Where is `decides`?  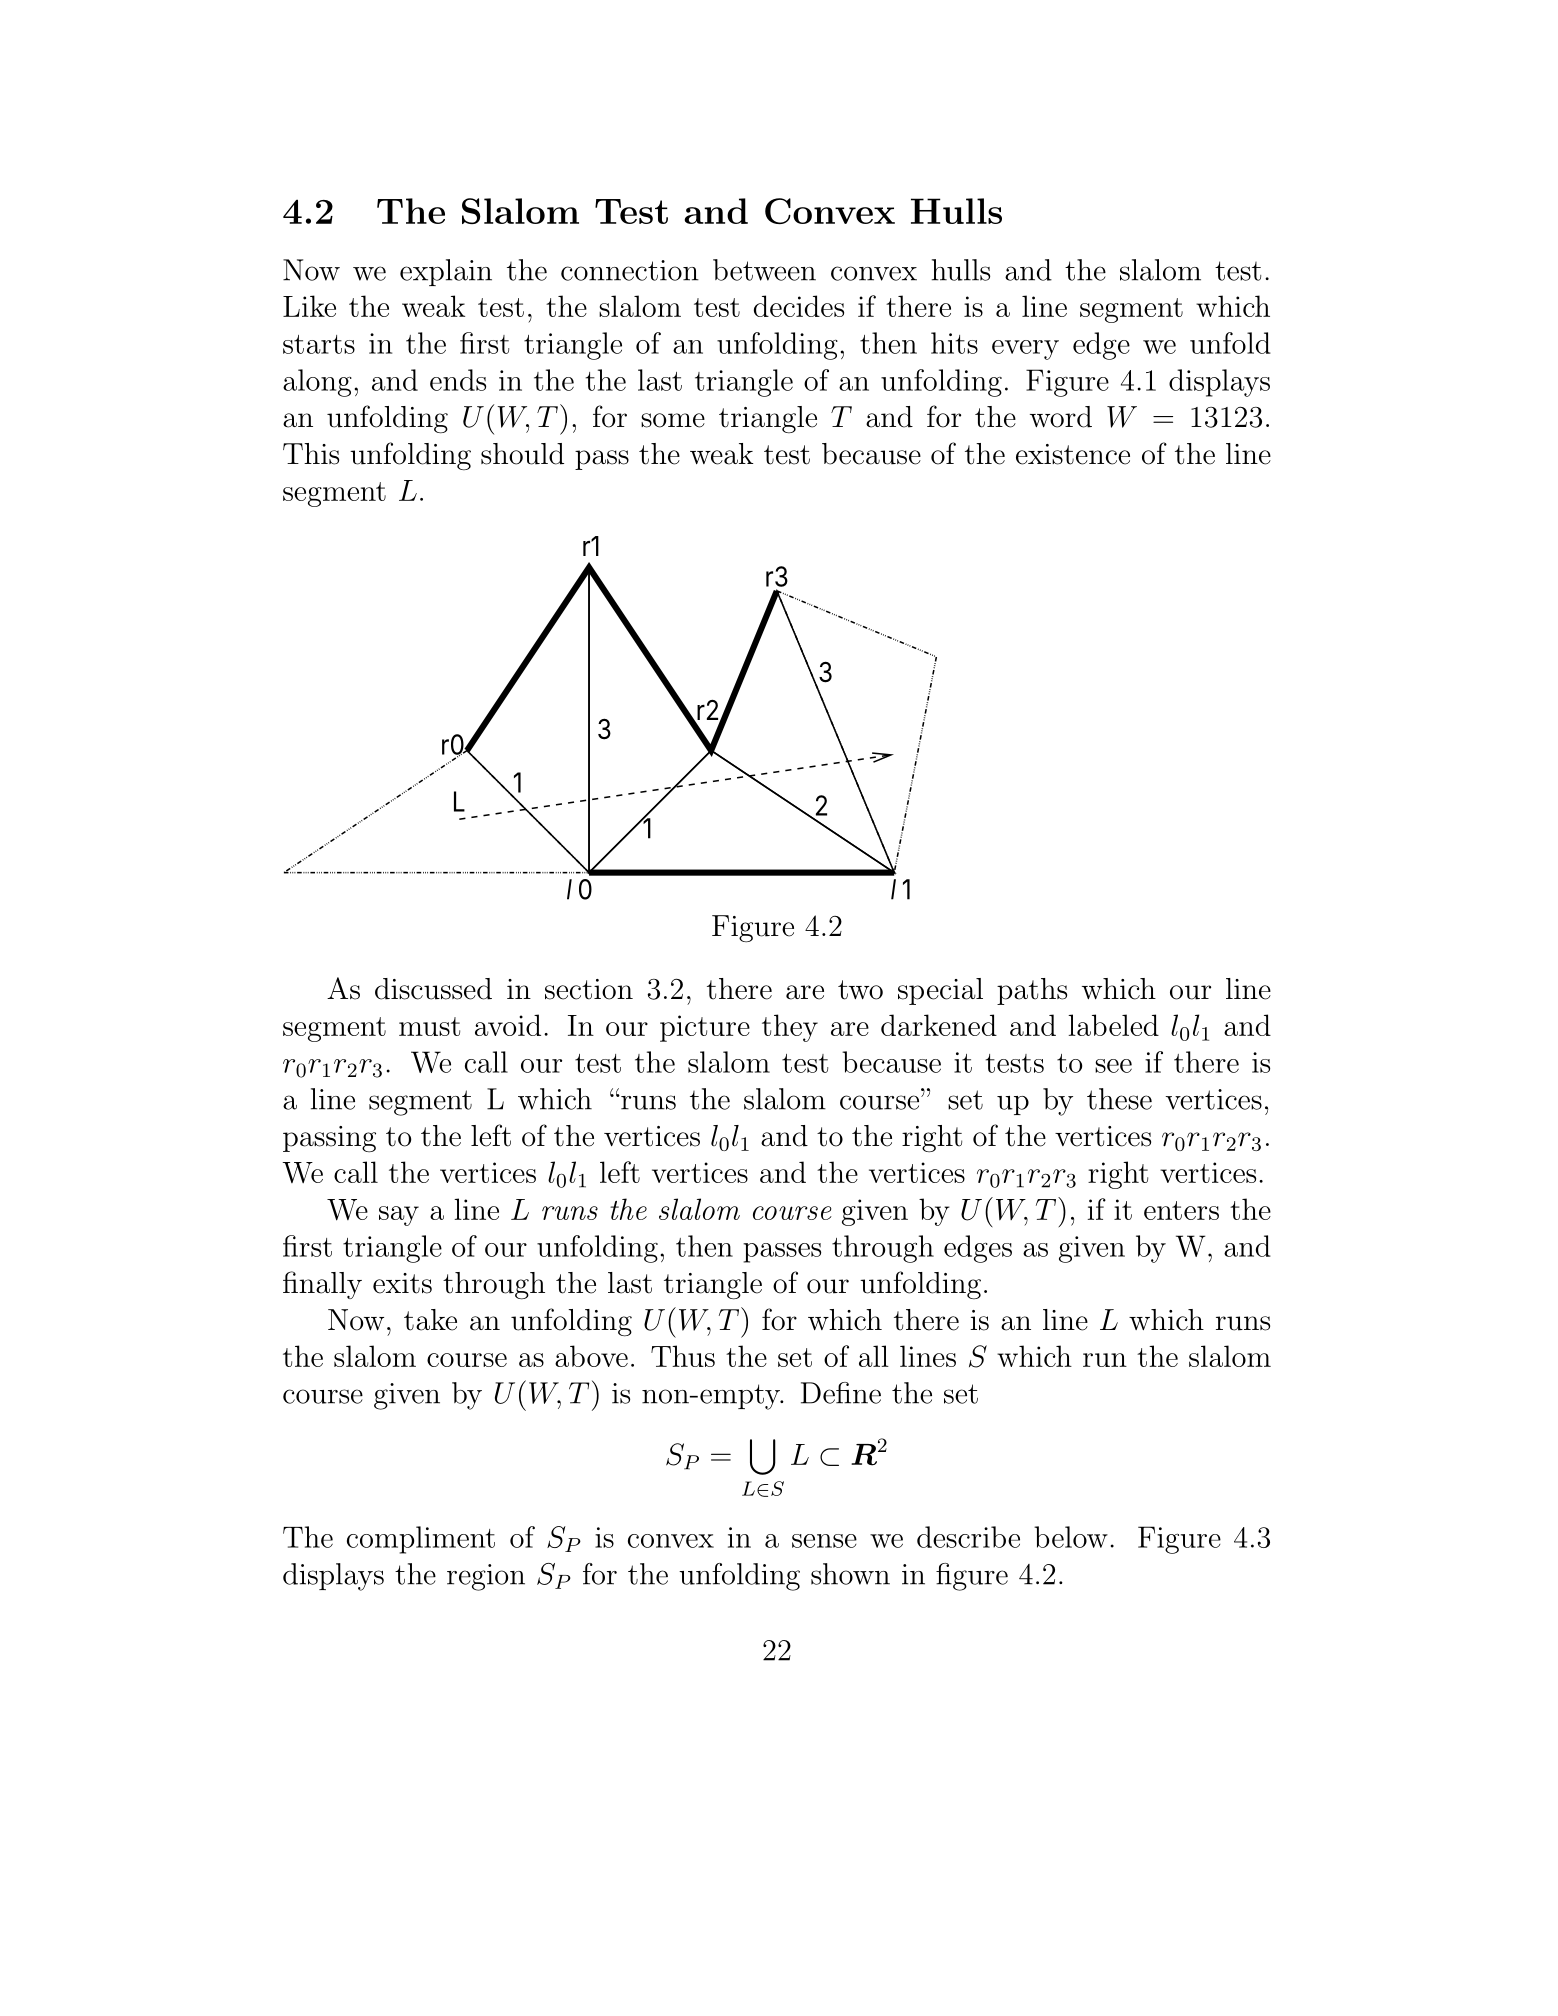 decides is located at coordinates (799, 306).
